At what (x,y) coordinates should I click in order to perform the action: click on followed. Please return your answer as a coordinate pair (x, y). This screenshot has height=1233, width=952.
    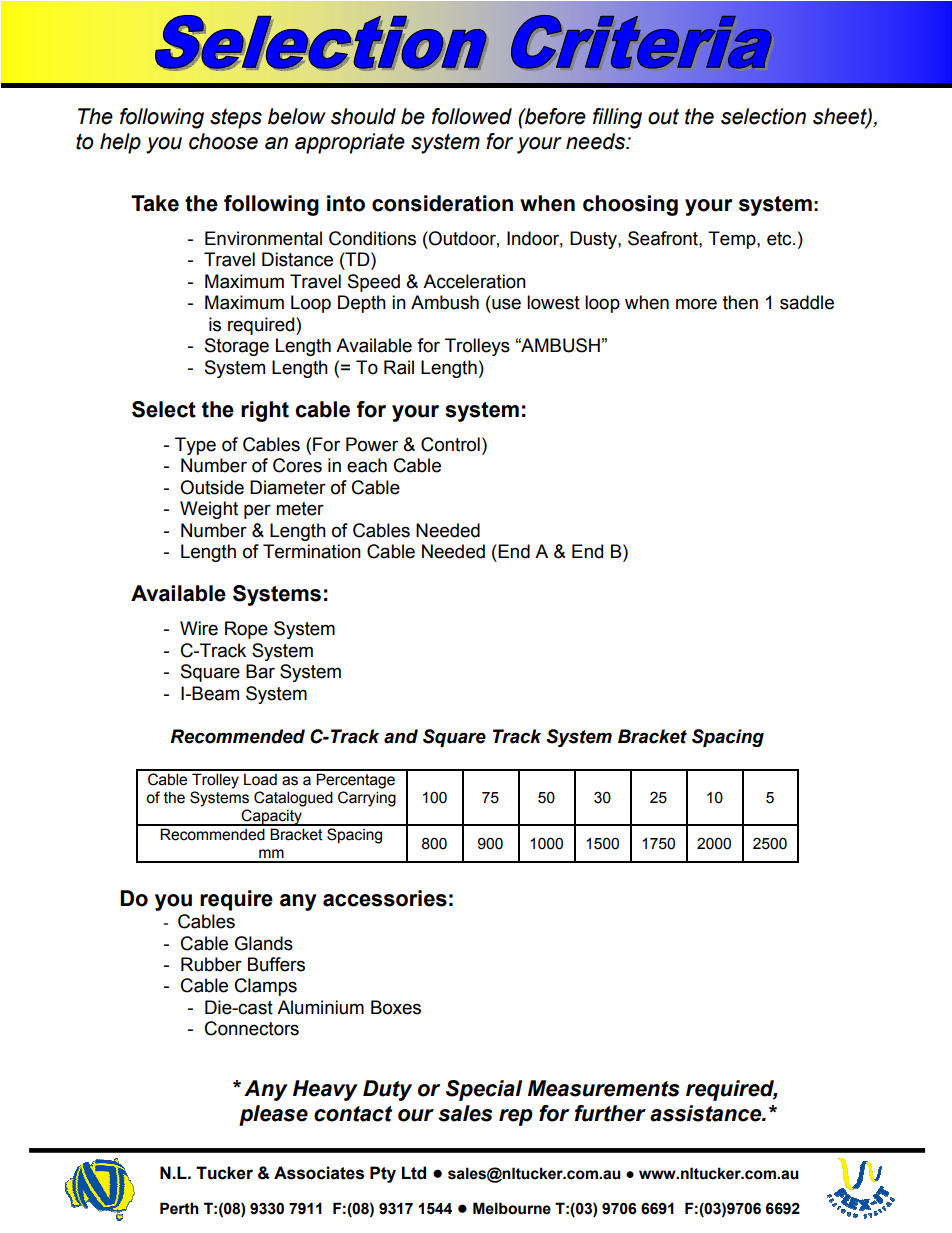
    Looking at the image, I should click on (472, 116).
